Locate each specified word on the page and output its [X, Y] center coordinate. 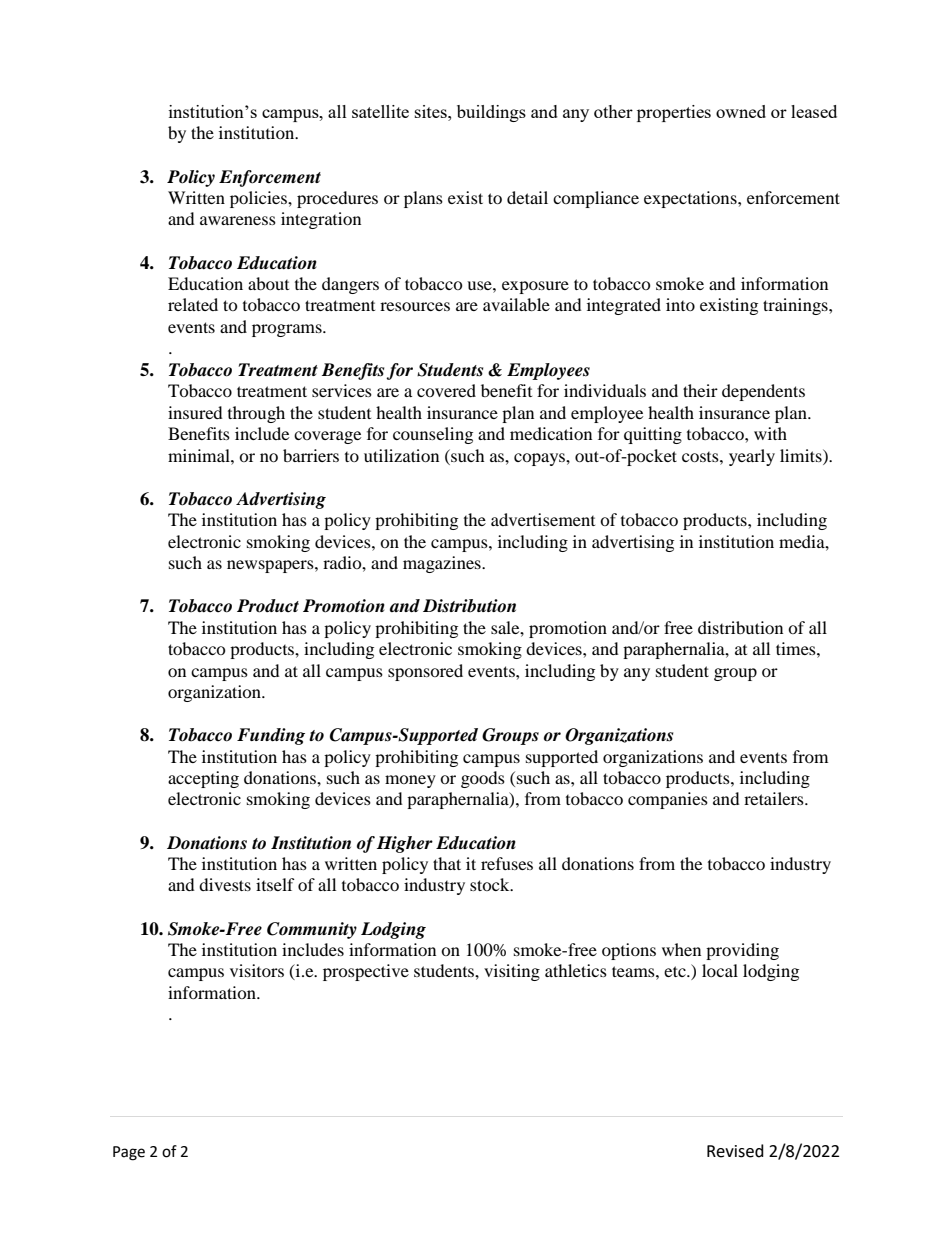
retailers [775, 798]
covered [446, 390]
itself [275, 884]
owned [741, 111]
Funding [271, 736]
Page [129, 1153]
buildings [491, 113]
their [700, 390]
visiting [512, 972]
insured [195, 412]
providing [742, 951]
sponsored [425, 672]
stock [491, 884]
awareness [238, 220]
